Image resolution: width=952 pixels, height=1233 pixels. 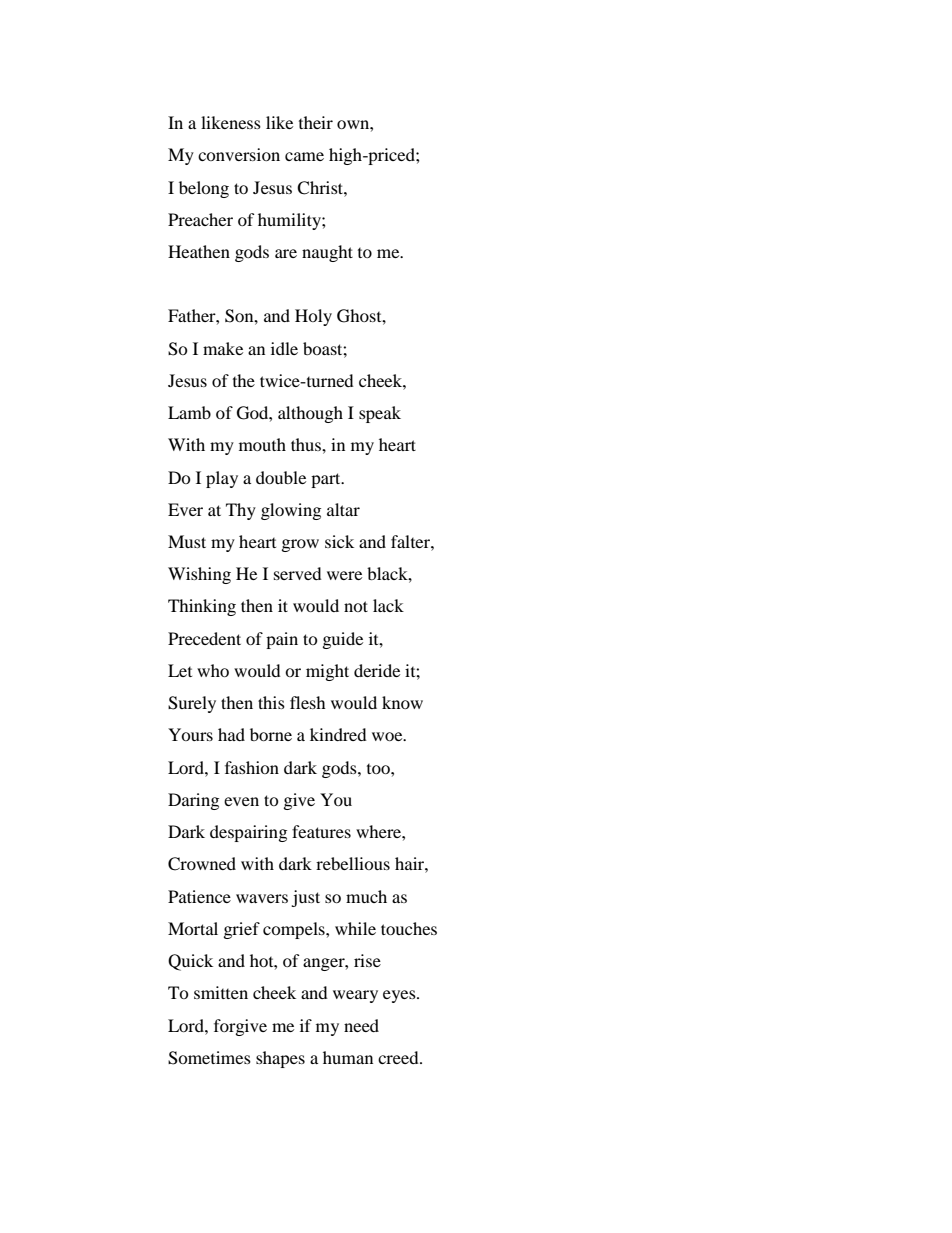 What do you see at coordinates (379, 769) in the document?
I see `too` at bounding box center [379, 769].
